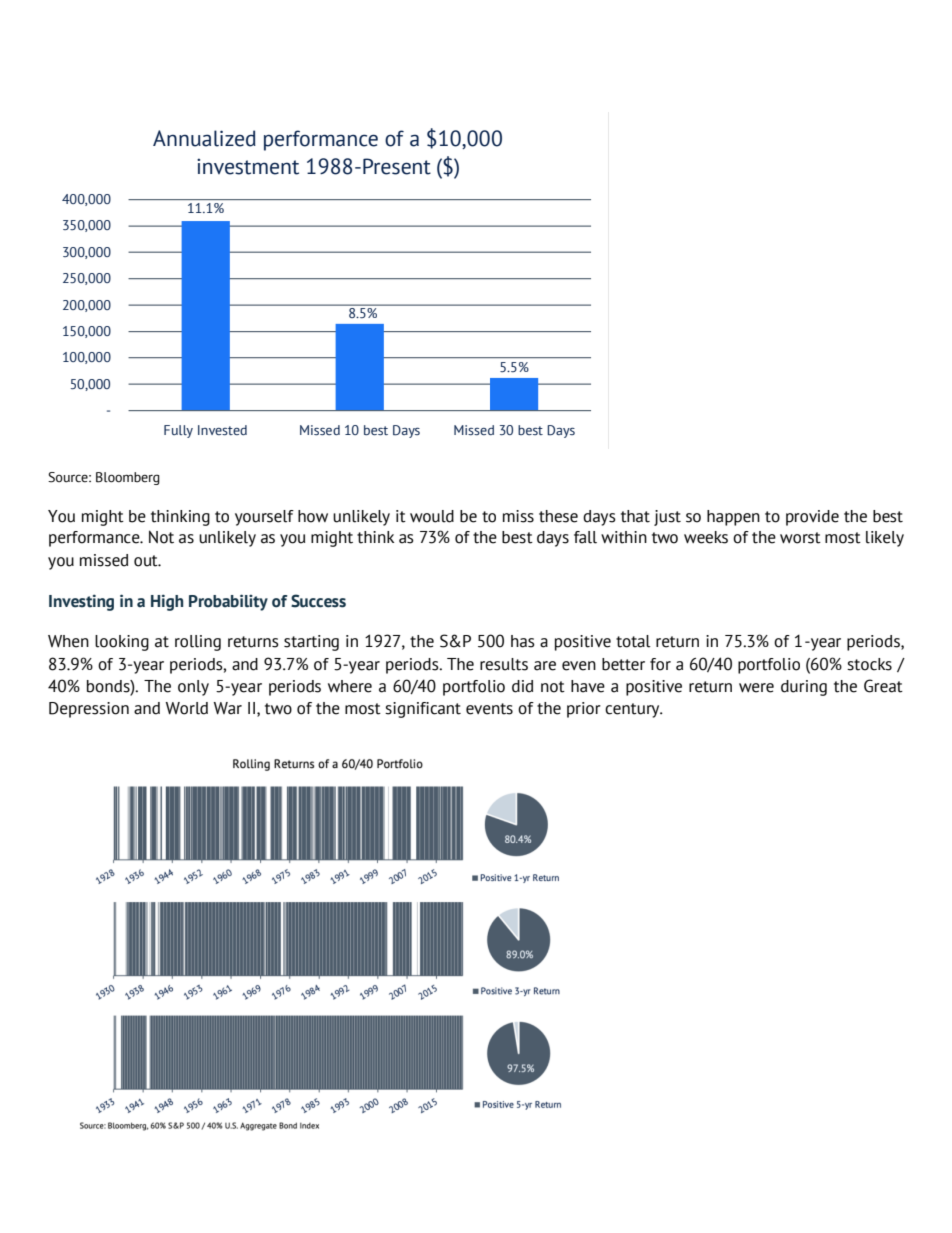  Describe the element at coordinates (222, 430) in the document. I see `Invested` at that location.
